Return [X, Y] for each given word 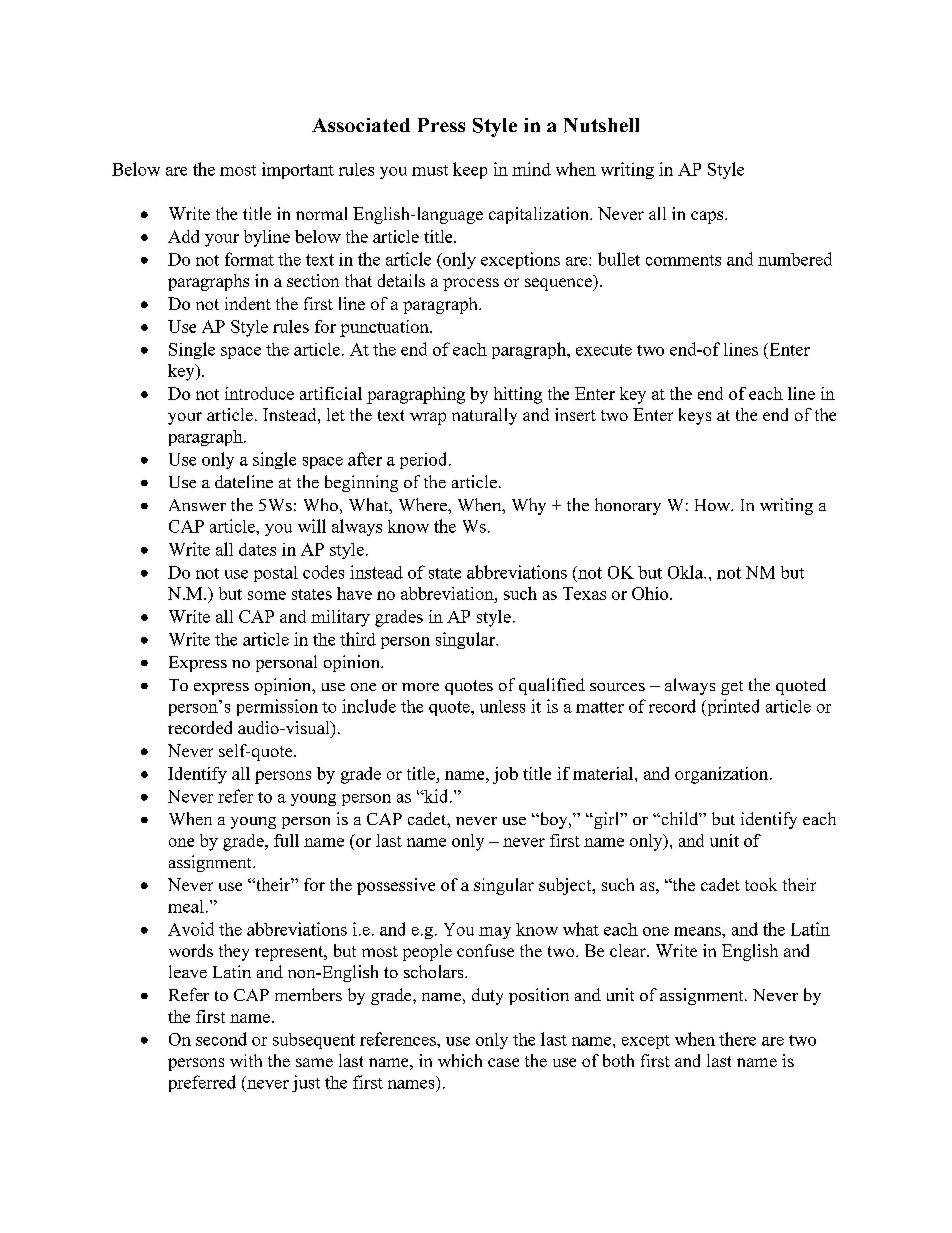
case [503, 1062]
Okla [687, 572]
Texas [584, 593]
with [246, 1060]
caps [708, 217]
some [267, 595]
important [298, 170]
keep [470, 170]
